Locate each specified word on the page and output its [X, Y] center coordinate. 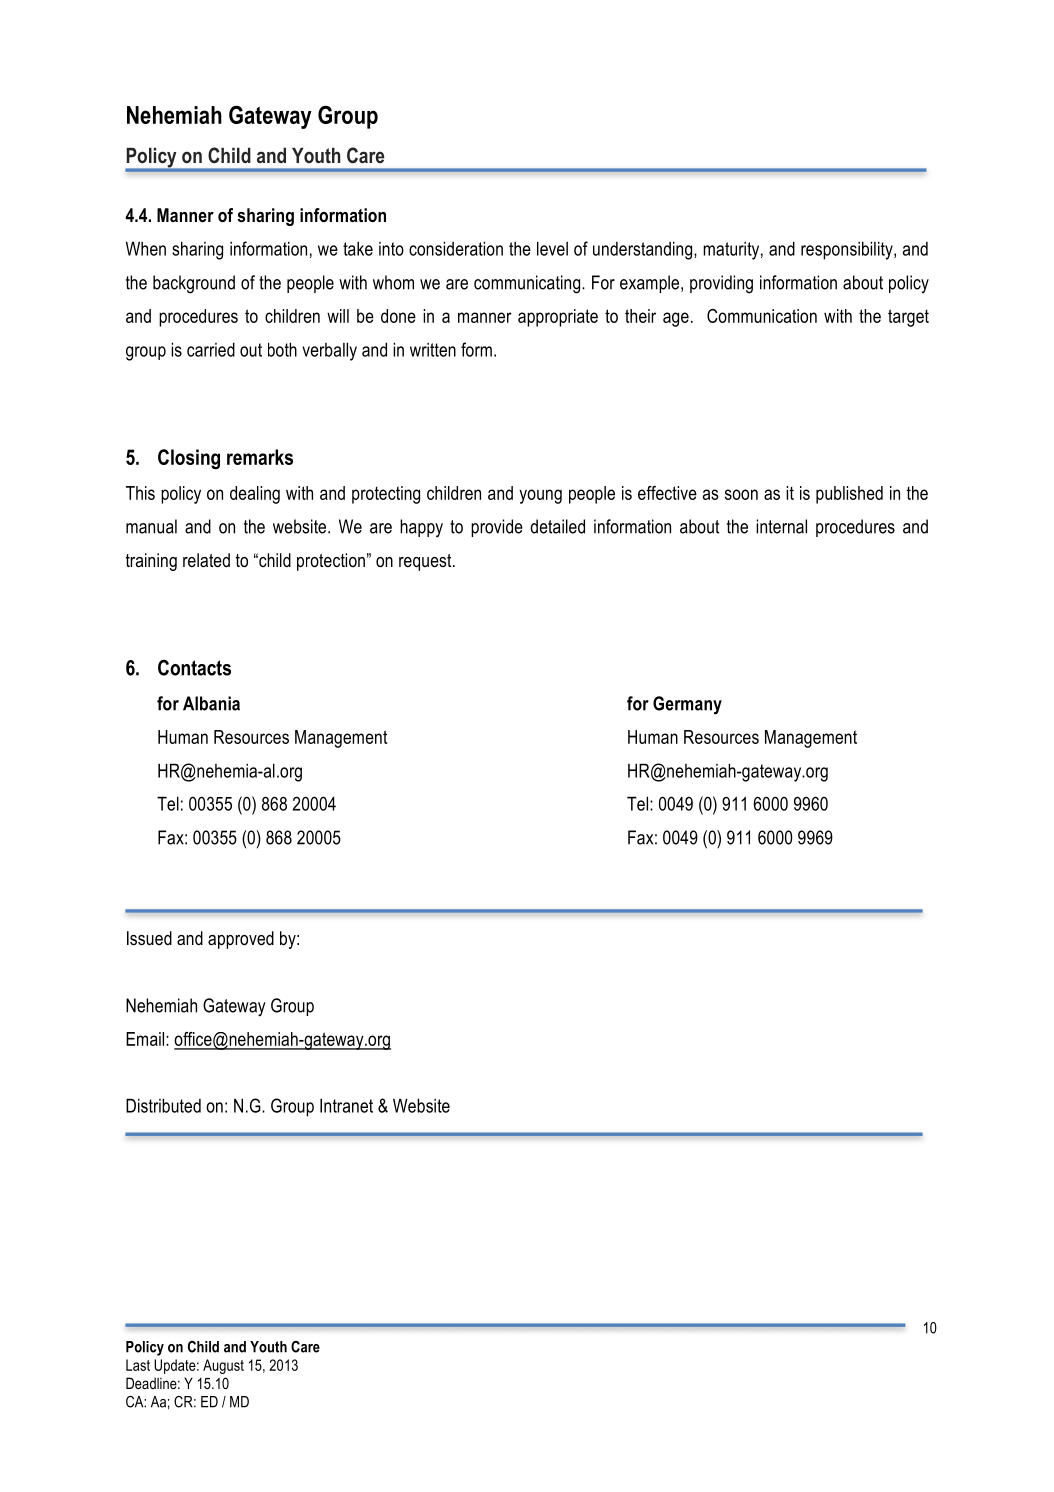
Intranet [346, 1105]
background [194, 284]
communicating [527, 284]
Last [138, 1365]
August [223, 1366]
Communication [762, 316]
